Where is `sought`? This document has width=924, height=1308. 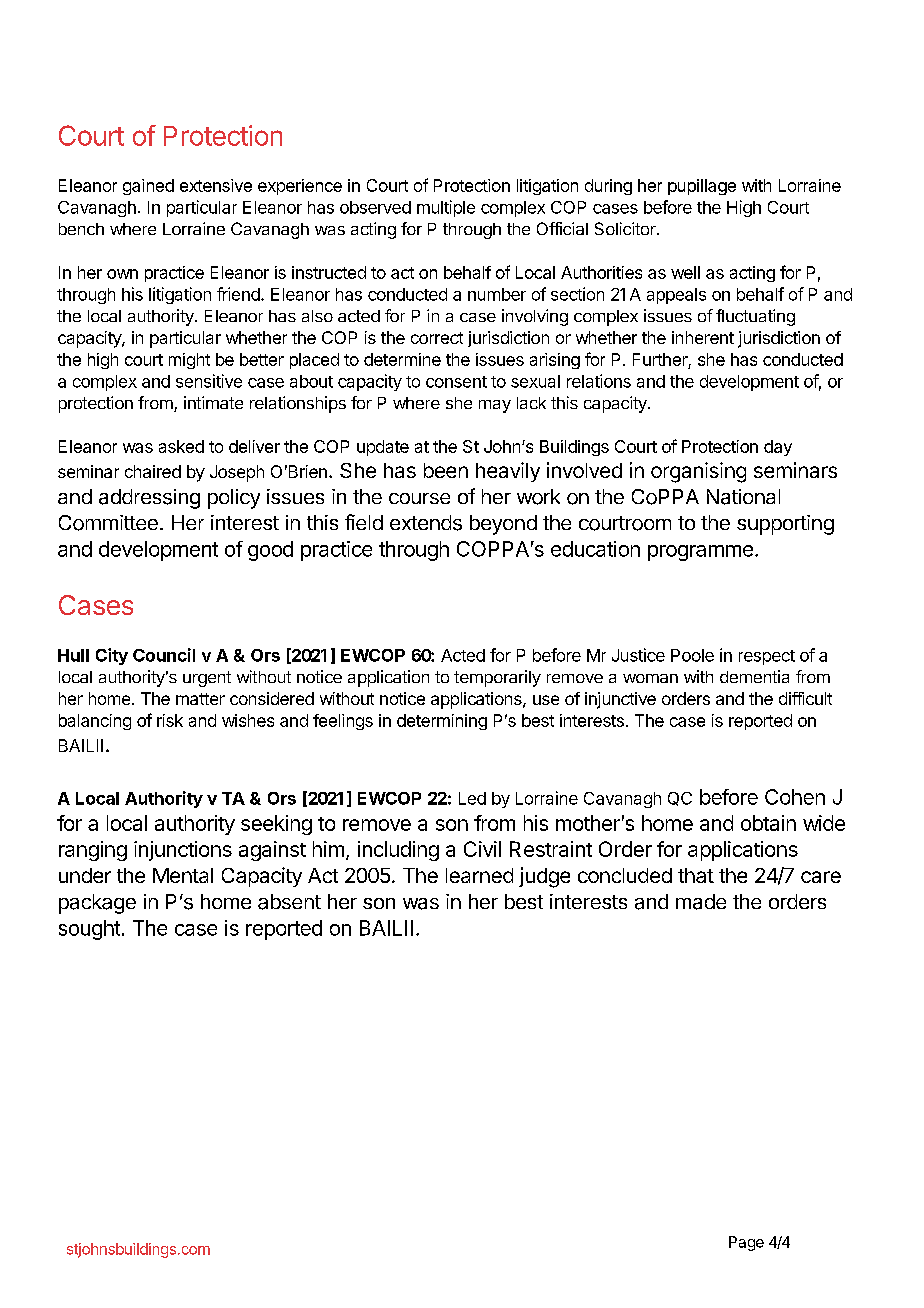
sought is located at coordinates (89, 930).
